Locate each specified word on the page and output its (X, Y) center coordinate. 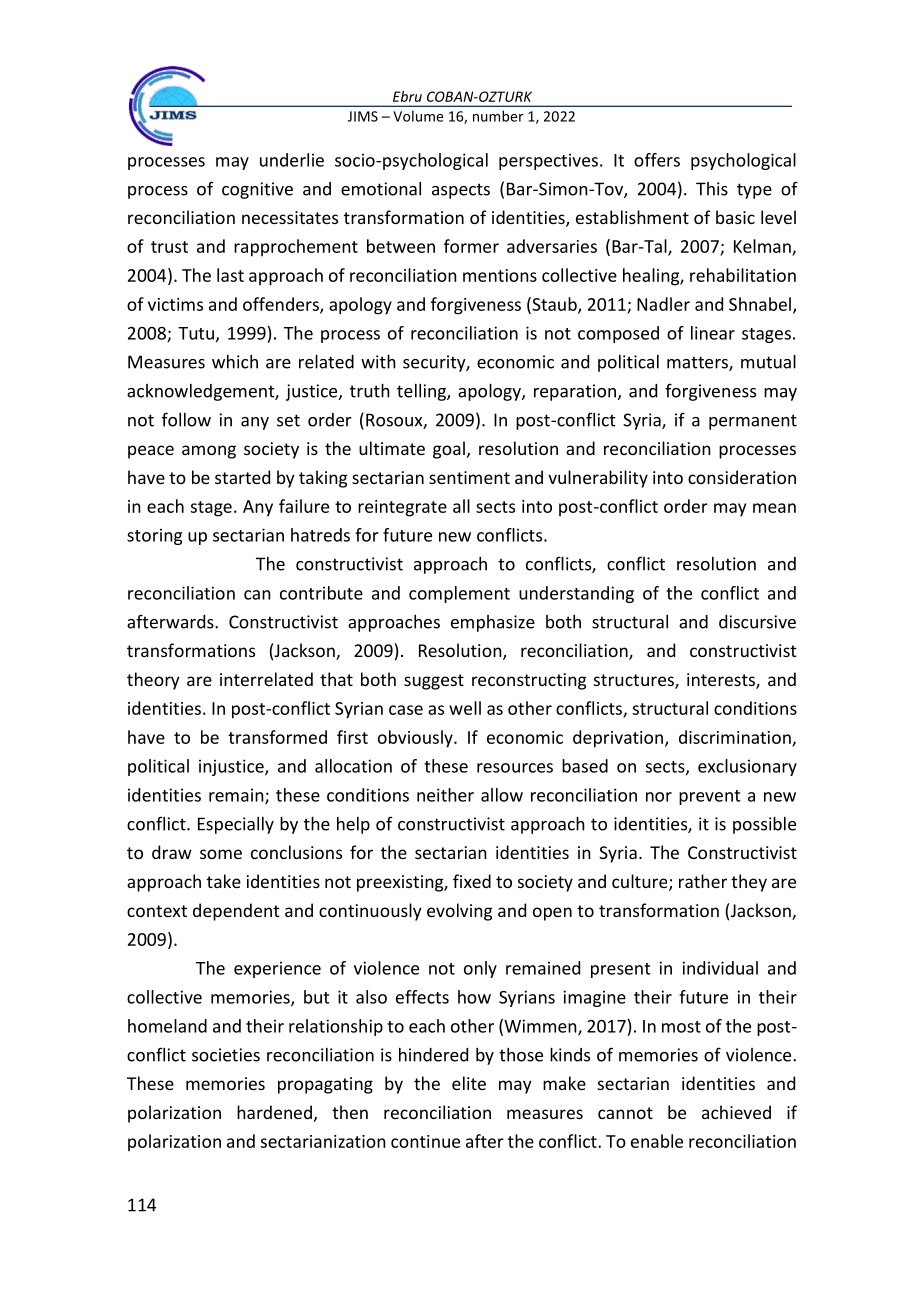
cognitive (257, 190)
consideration (742, 477)
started (242, 477)
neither (445, 795)
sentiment (469, 477)
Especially (236, 825)
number (498, 116)
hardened (274, 1112)
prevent (710, 797)
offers (657, 160)
